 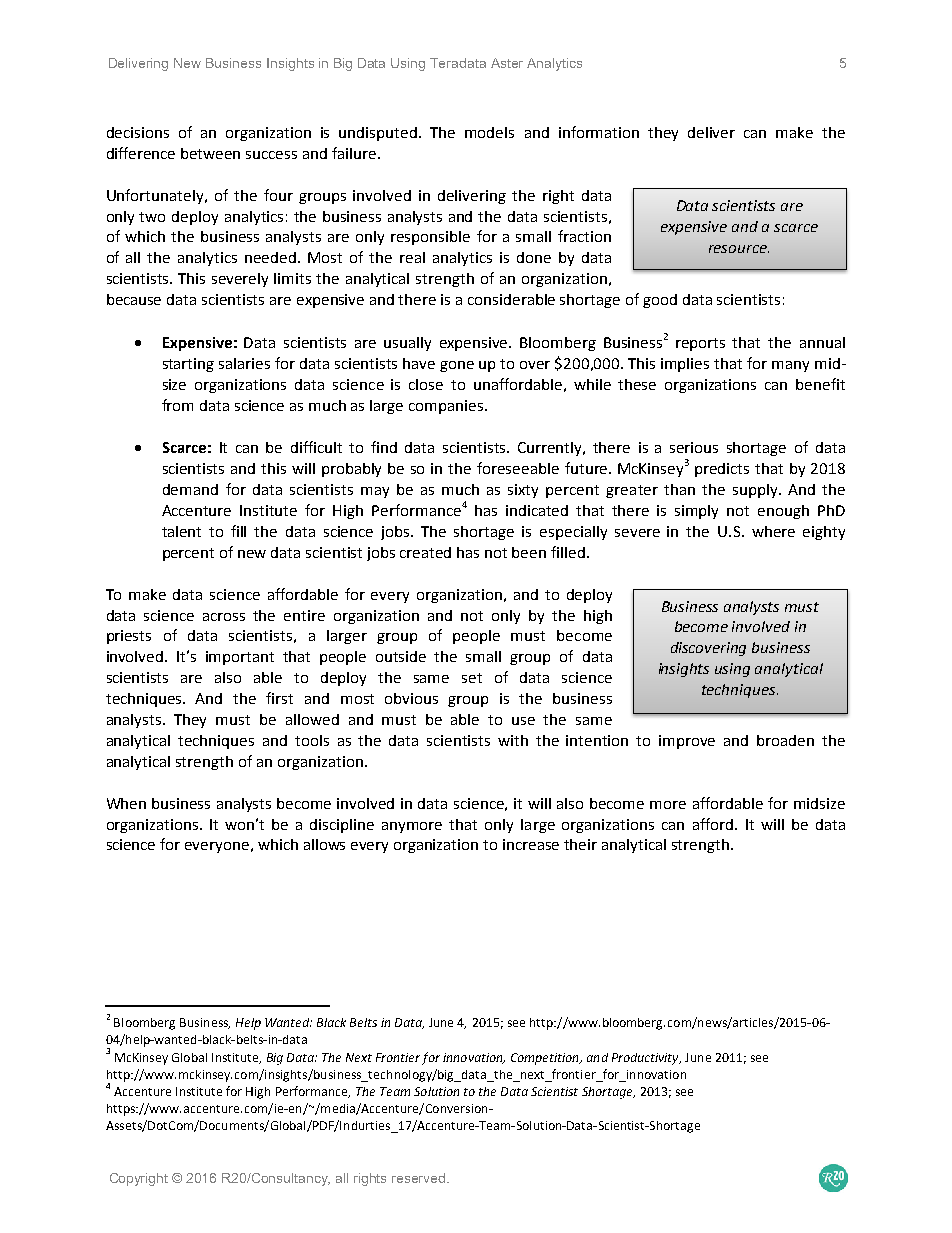 I want to click on information, so click(x=599, y=132).
